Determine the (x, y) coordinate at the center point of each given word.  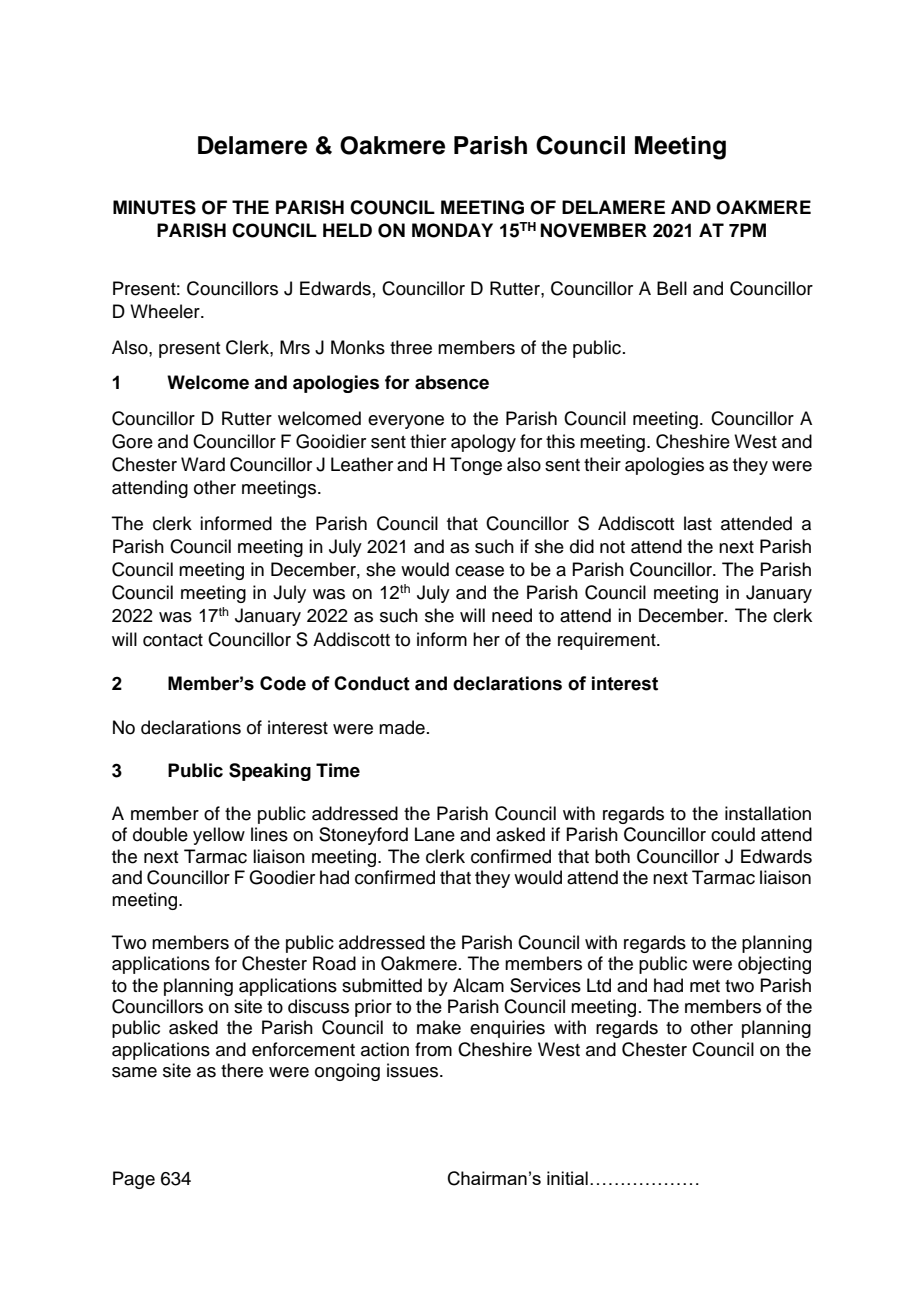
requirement (608, 641)
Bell (672, 288)
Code (283, 683)
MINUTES (154, 207)
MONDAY (452, 230)
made (402, 727)
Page (134, 1180)
